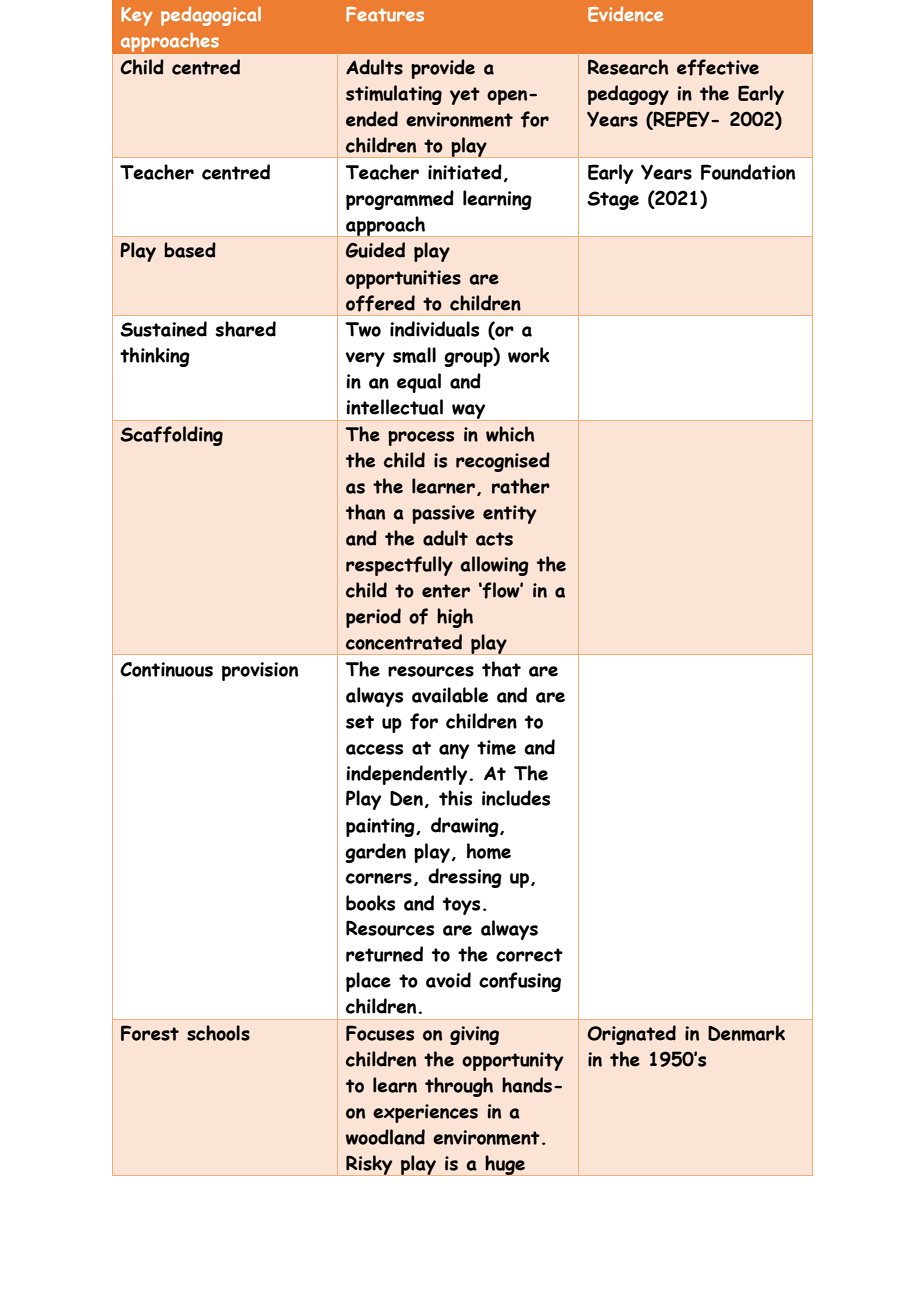 The width and height of the page is (924, 1308). What do you see at coordinates (450, 695) in the page?
I see `available` at bounding box center [450, 695].
